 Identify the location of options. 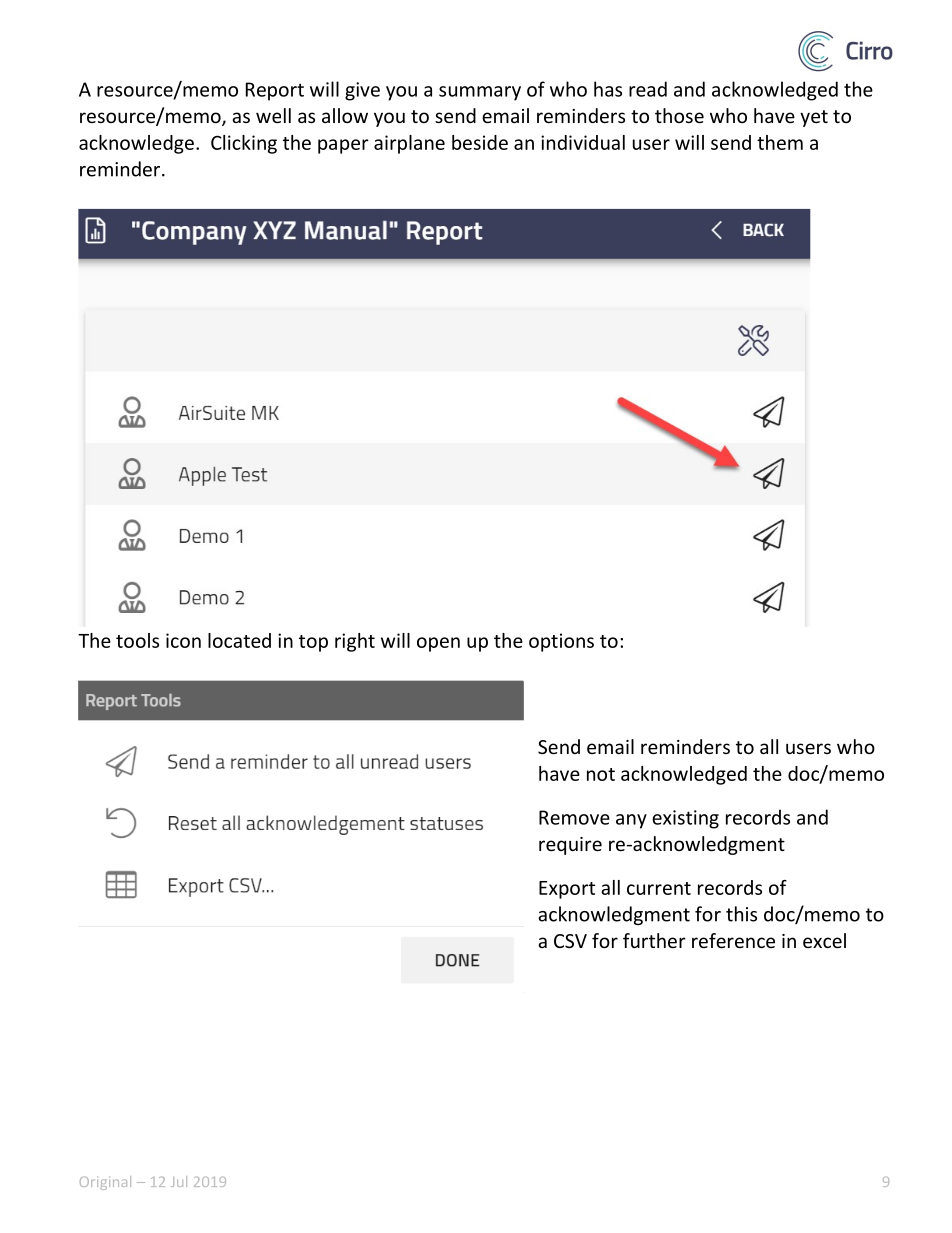
(561, 642).
